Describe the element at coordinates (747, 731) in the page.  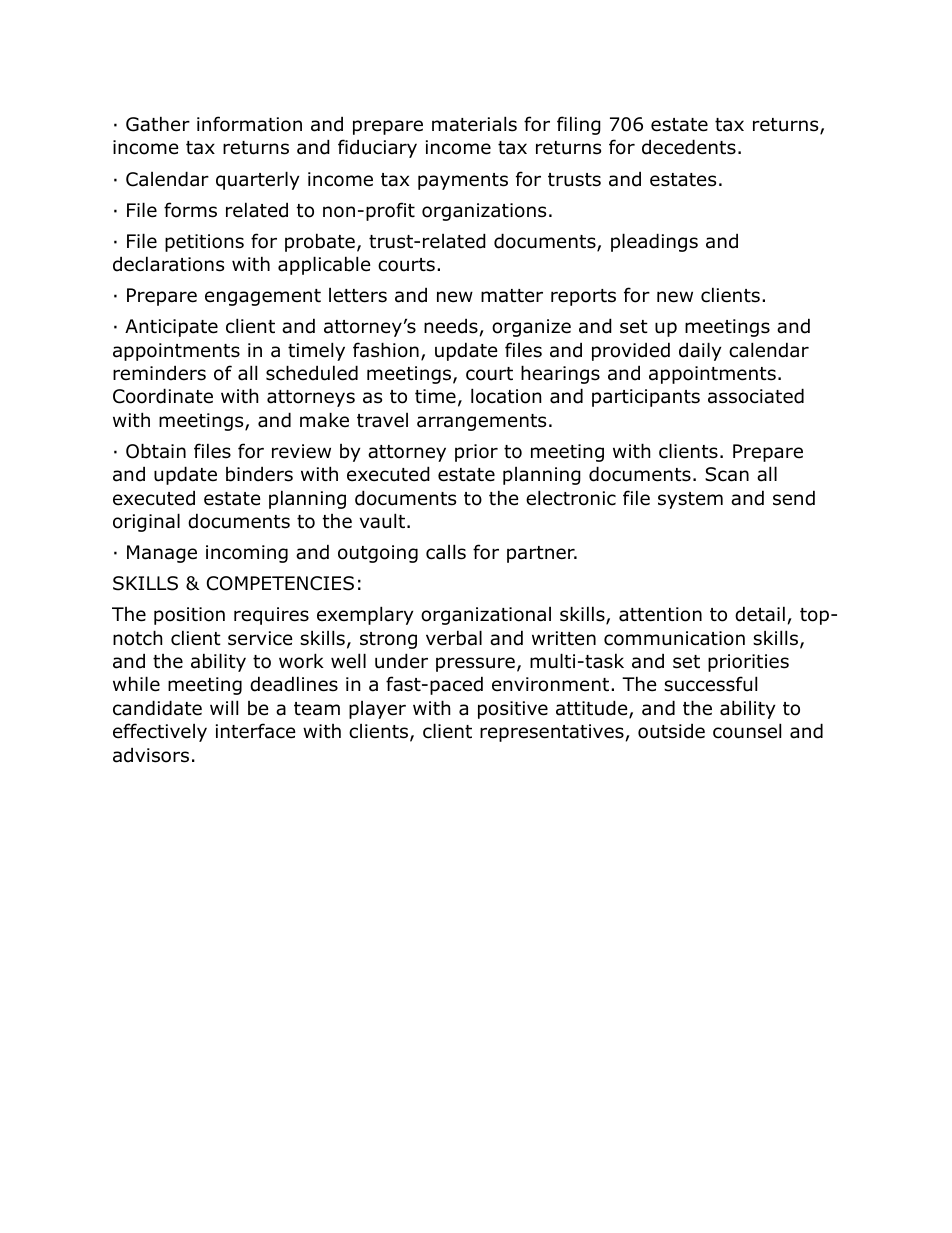
I see `counsel` at that location.
